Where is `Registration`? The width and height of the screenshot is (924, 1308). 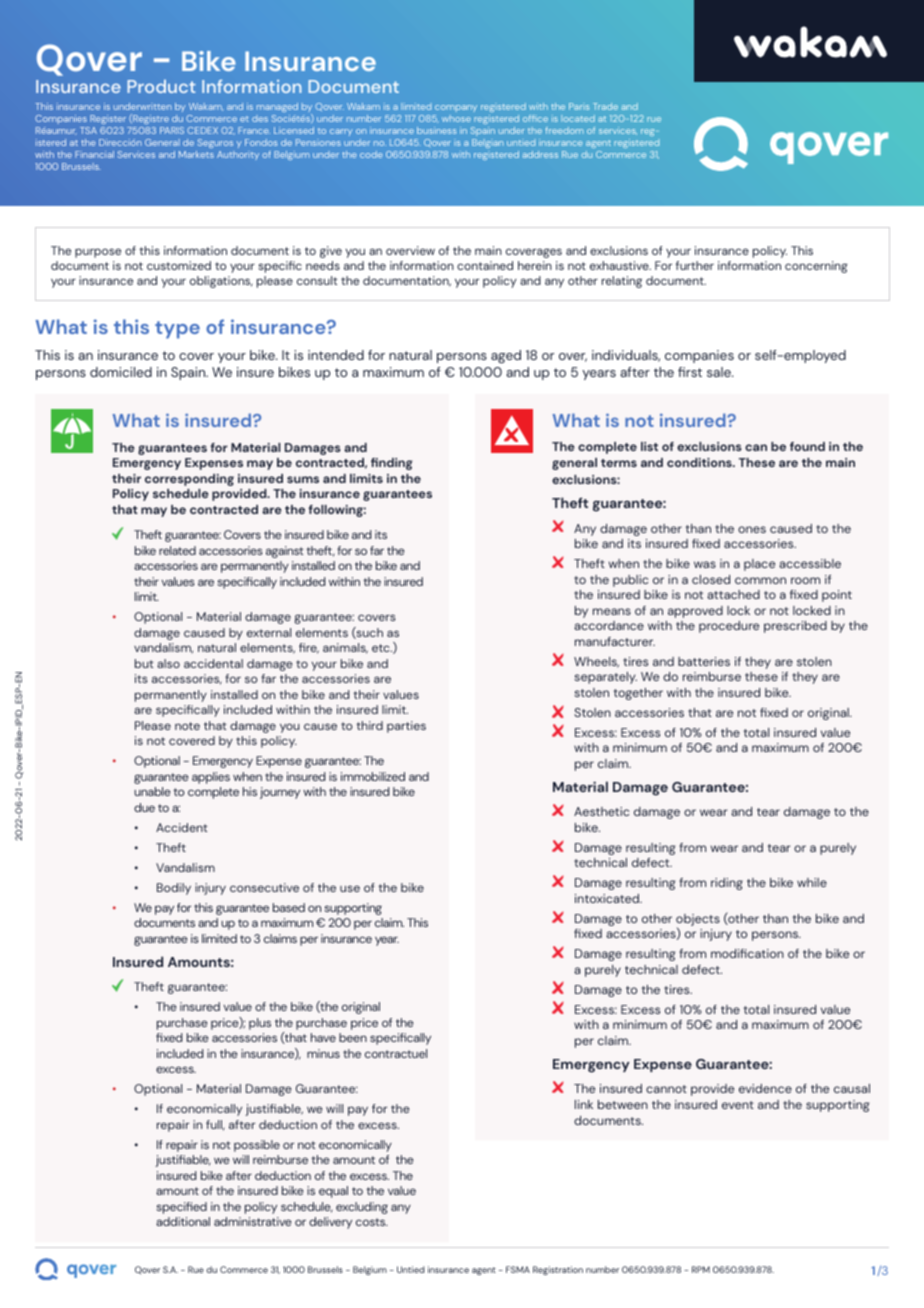
Registration is located at coordinates (558, 1270).
